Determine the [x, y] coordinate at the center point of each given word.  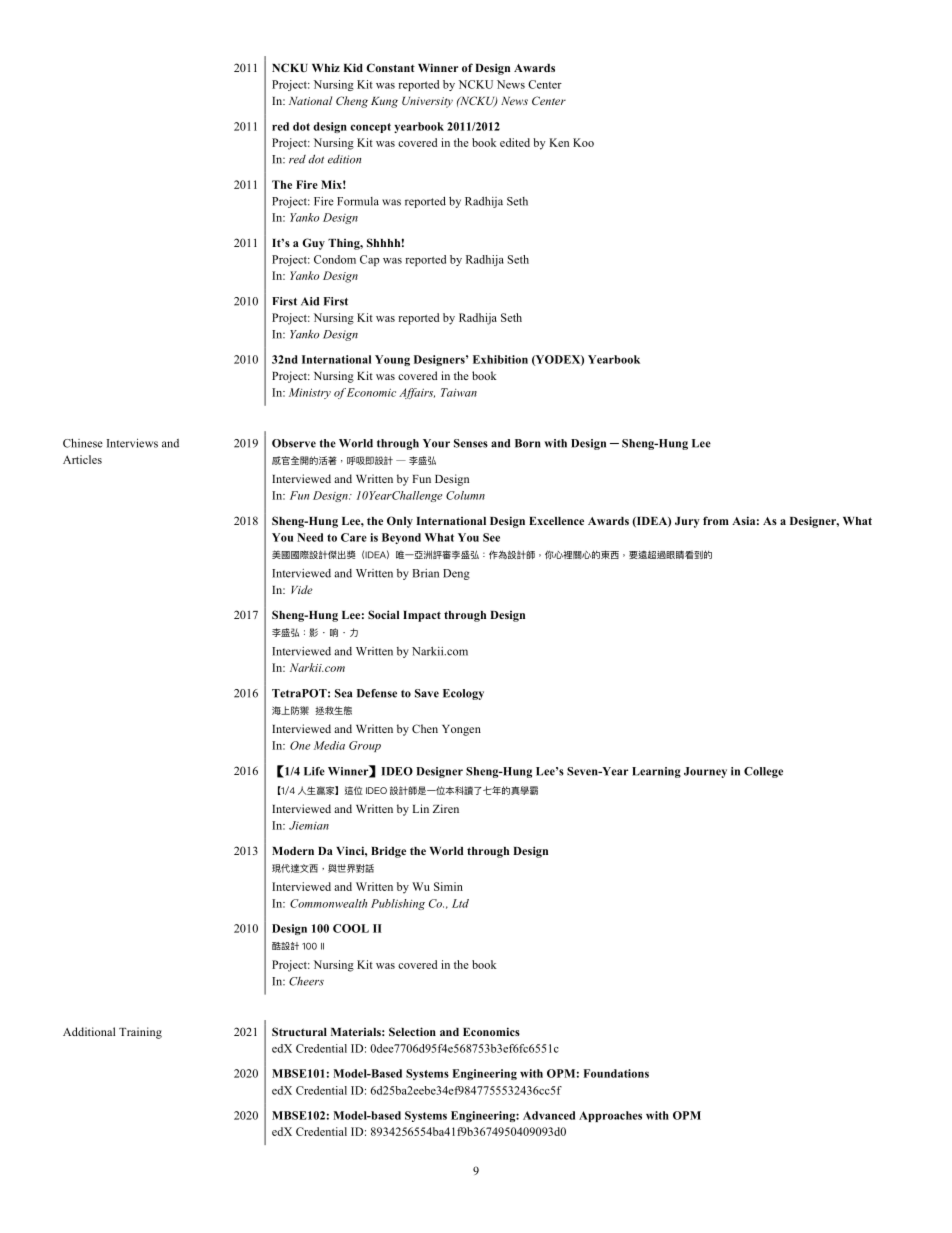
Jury [687, 522]
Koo [583, 142]
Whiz [326, 67]
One [300, 745]
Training [140, 1033]
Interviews [132, 443]
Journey [705, 772]
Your [436, 443]
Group [365, 746]
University [427, 102]
